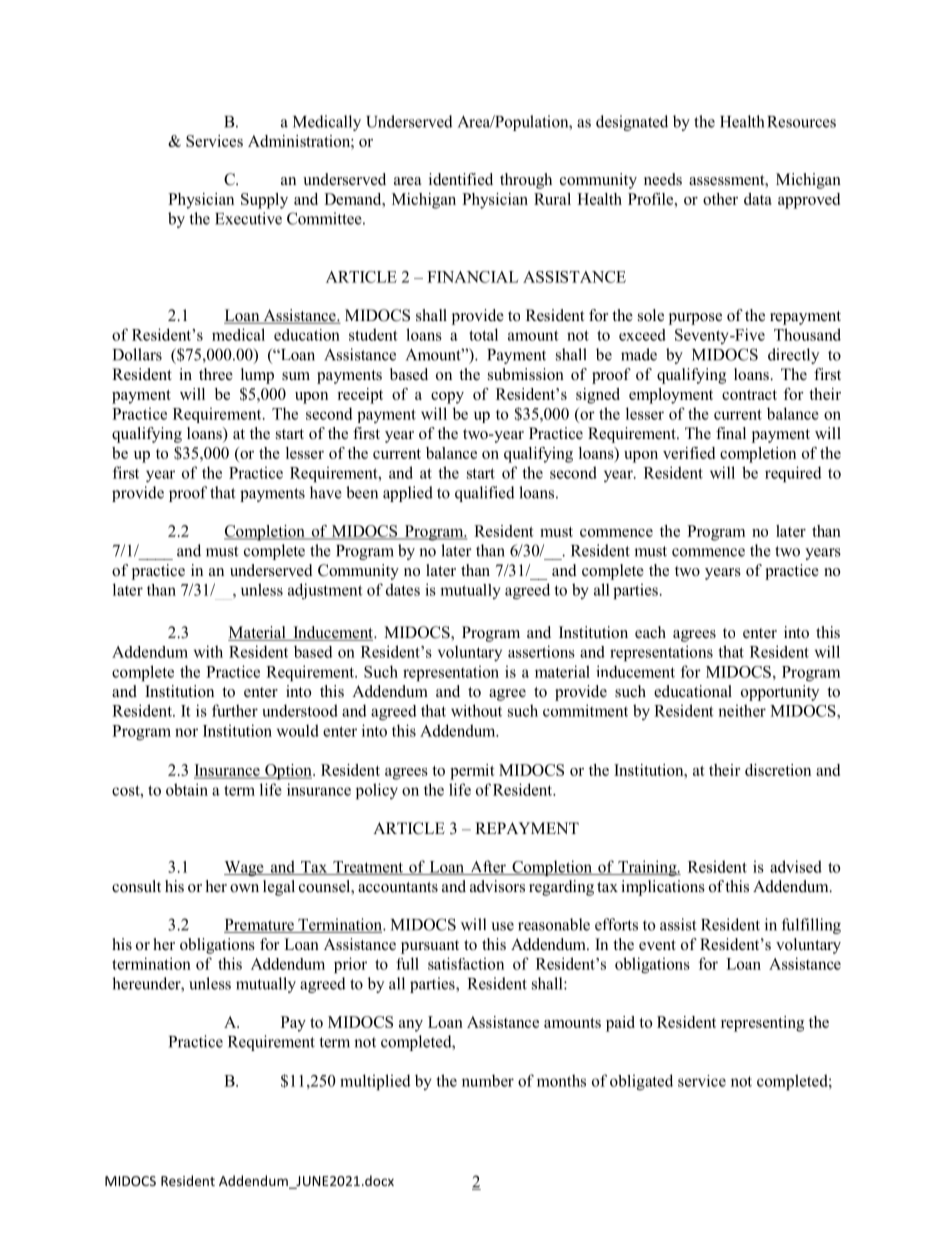 The image size is (952, 1233). Describe the element at coordinates (264, 201) in the page. I see `Supply` at that location.
